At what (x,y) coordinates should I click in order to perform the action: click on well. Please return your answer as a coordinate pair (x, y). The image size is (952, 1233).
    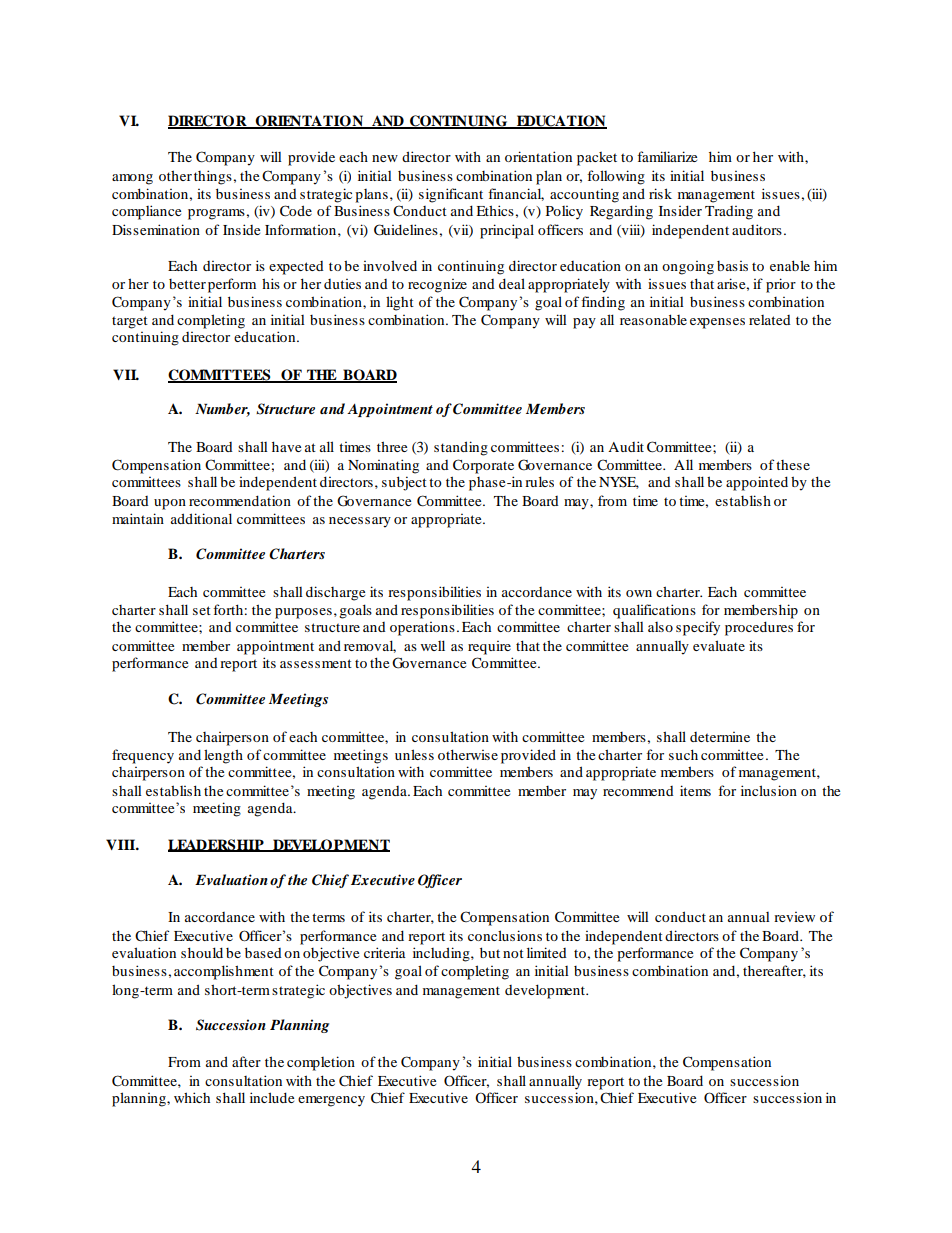
    Looking at the image, I should click on (433, 645).
